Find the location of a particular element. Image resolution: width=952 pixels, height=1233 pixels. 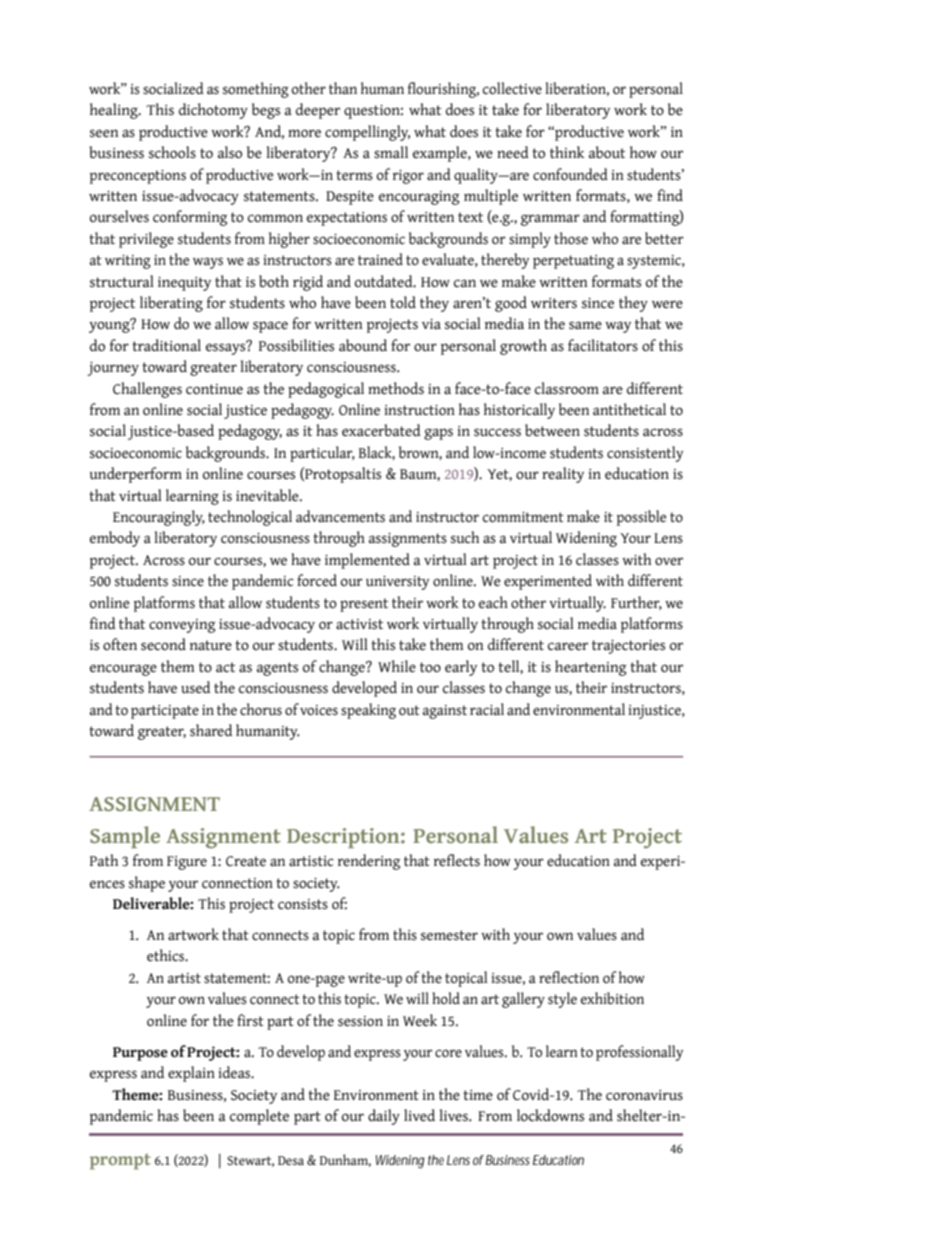

rendering is located at coordinates (369, 862).
